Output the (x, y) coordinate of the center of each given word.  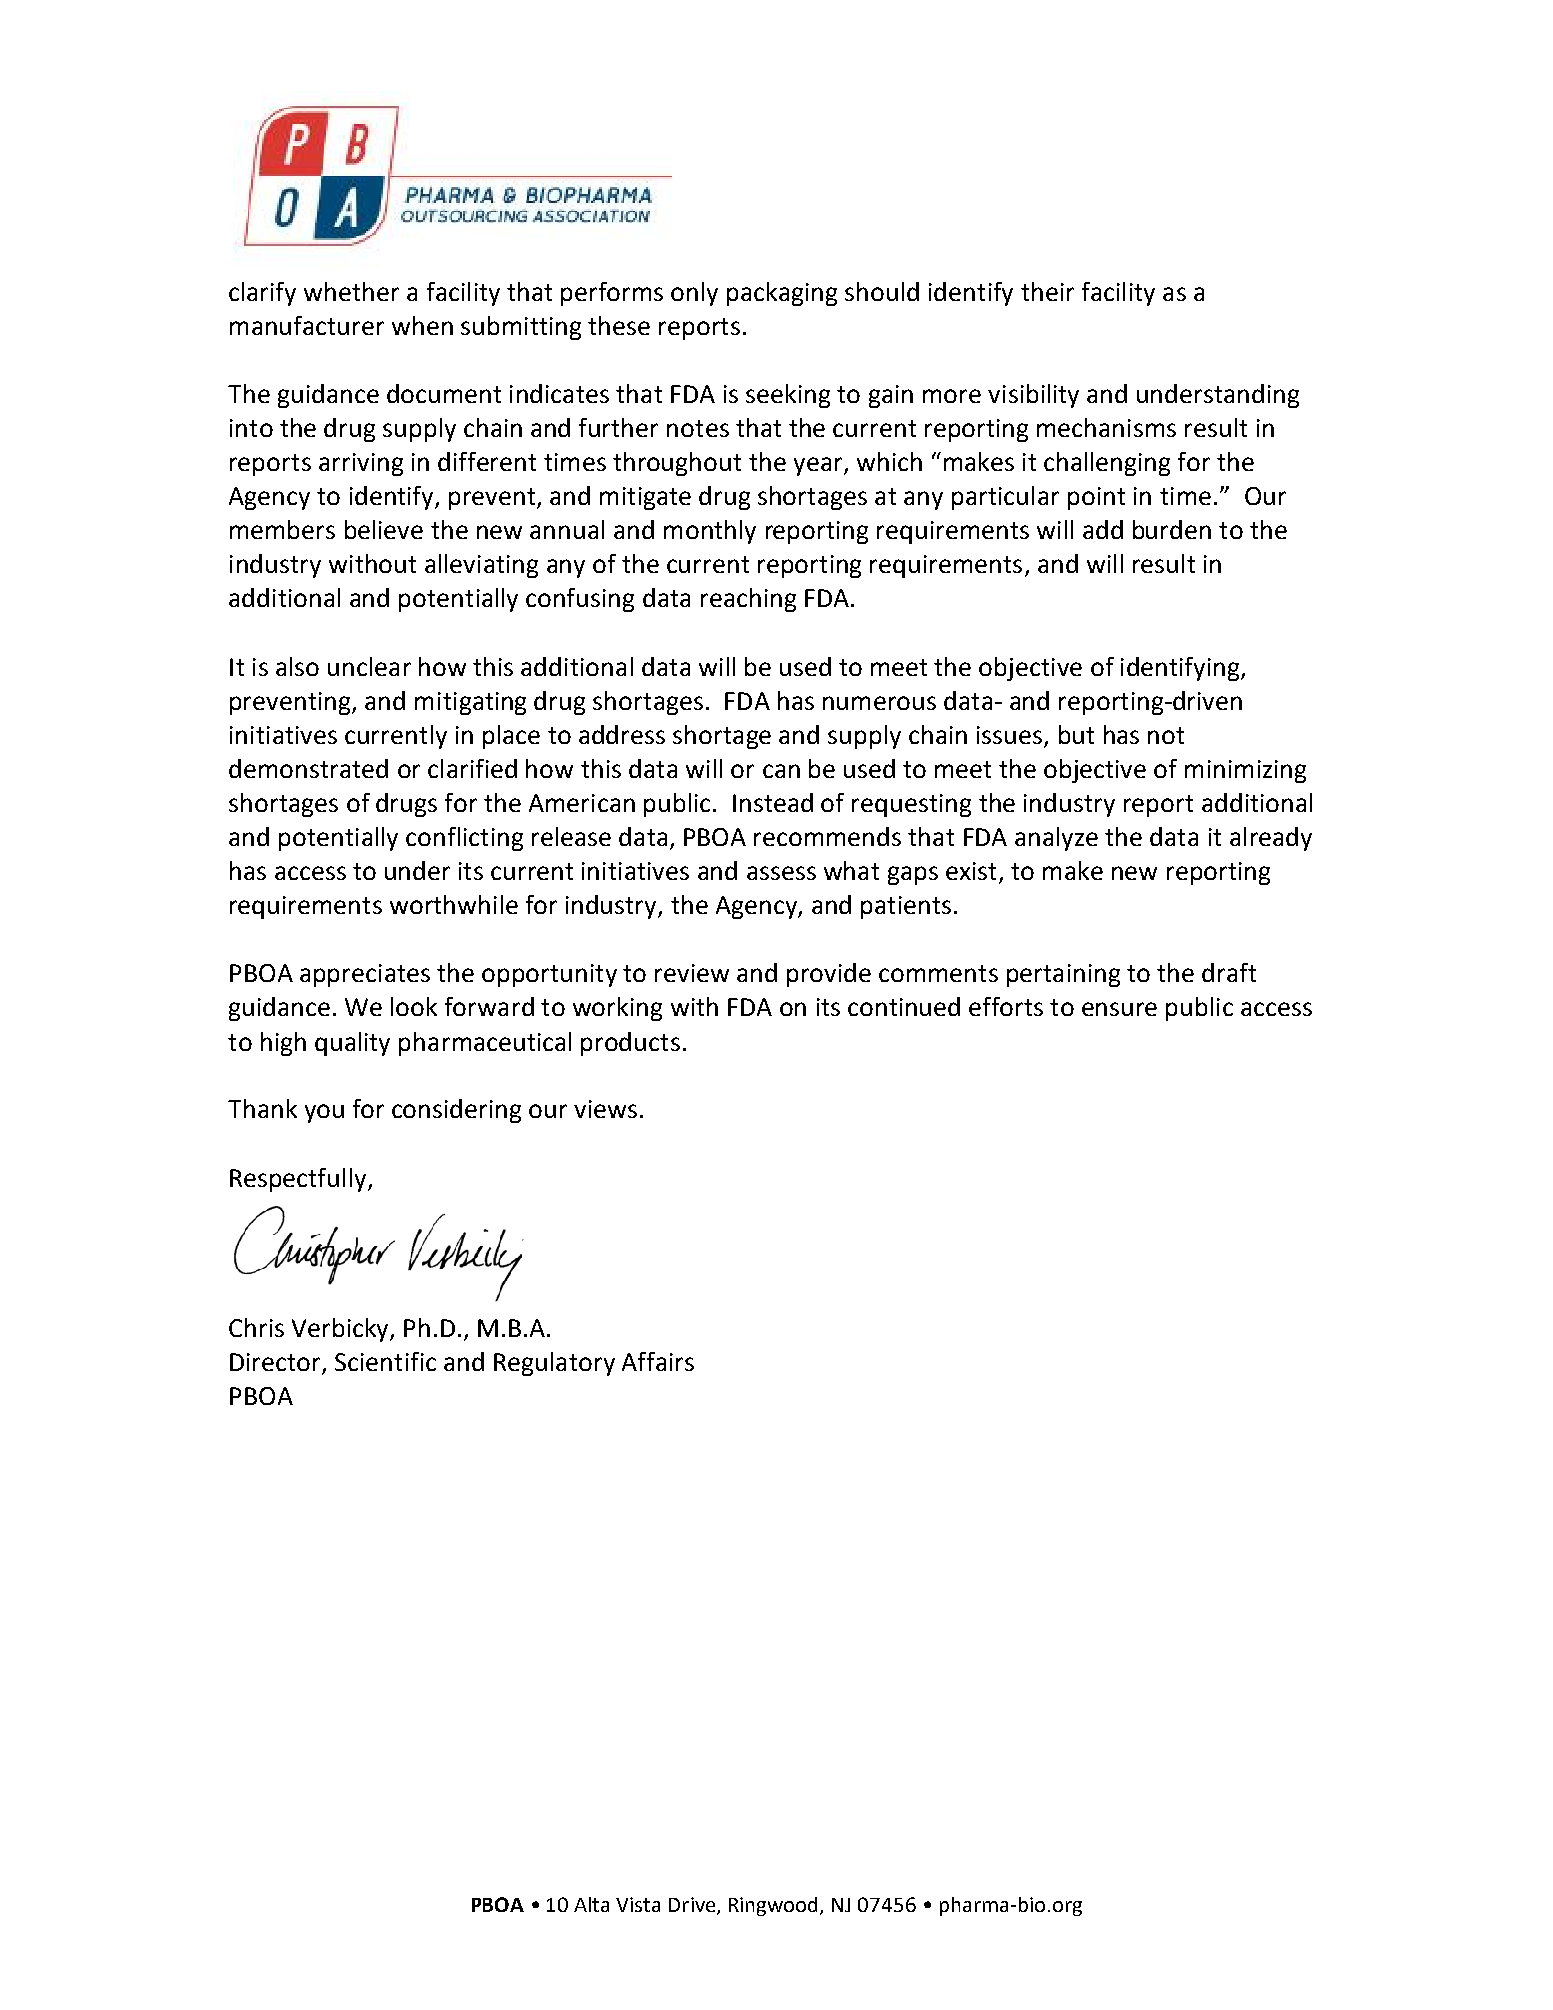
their (1047, 291)
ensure (1119, 1009)
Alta (591, 1904)
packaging (782, 294)
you (324, 1113)
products (630, 1044)
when (422, 325)
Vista (638, 1904)
